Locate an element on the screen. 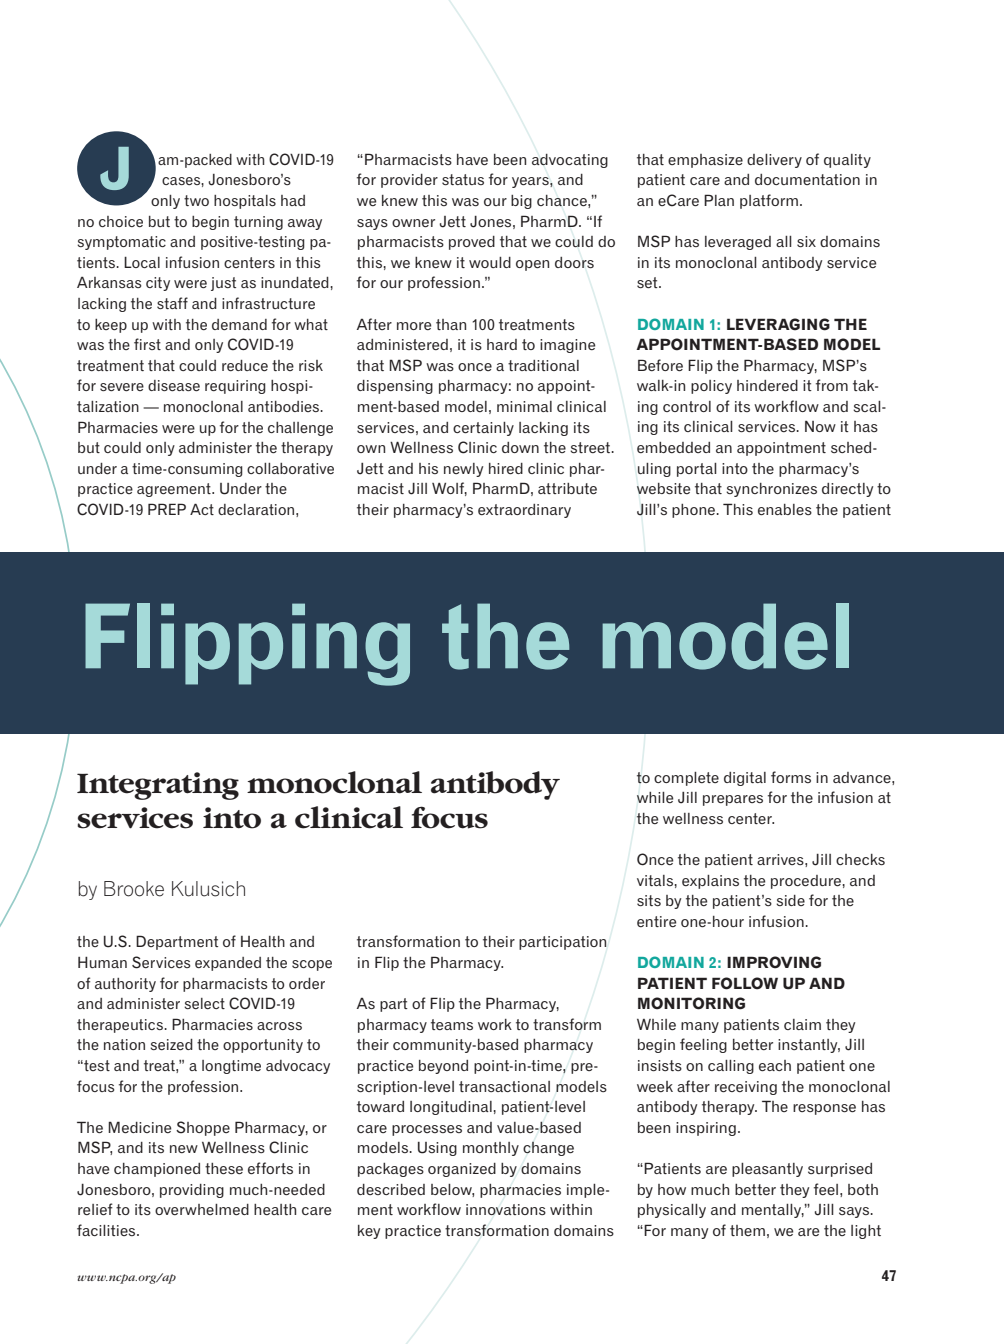  two is located at coordinates (196, 200).
